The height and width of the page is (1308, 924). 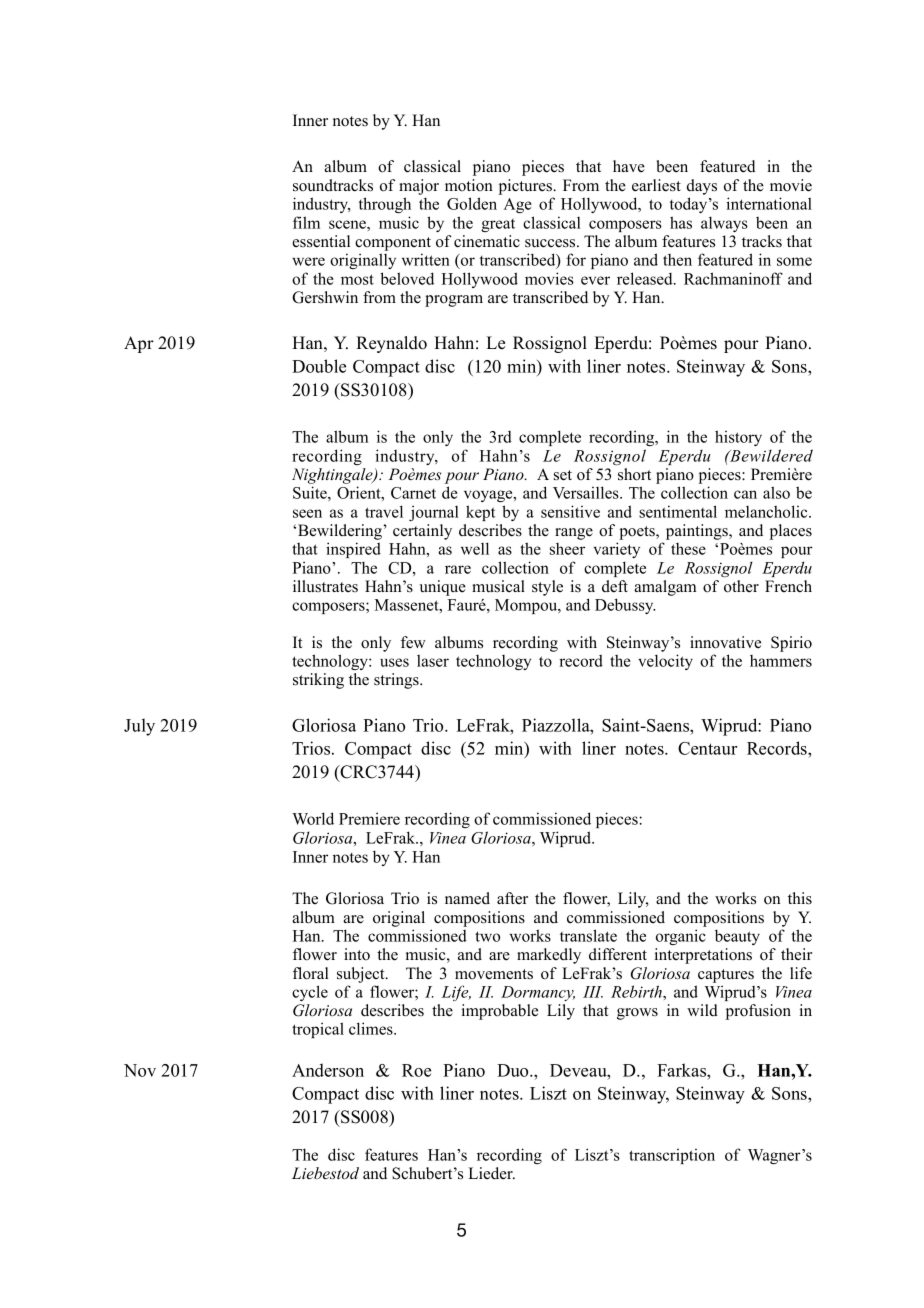 I want to click on innovative, so click(x=725, y=642).
